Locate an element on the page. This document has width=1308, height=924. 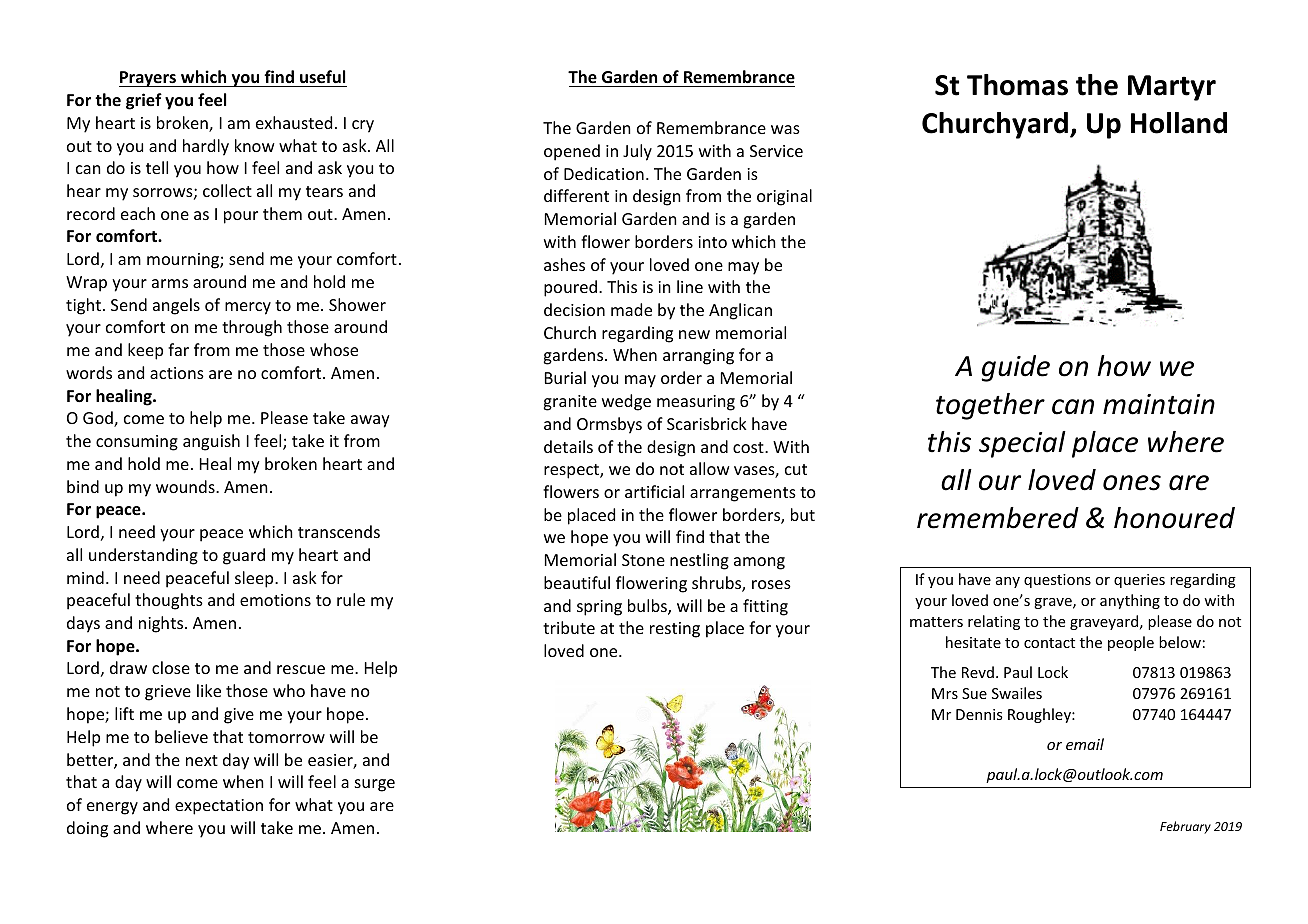
questions is located at coordinates (1057, 581).
